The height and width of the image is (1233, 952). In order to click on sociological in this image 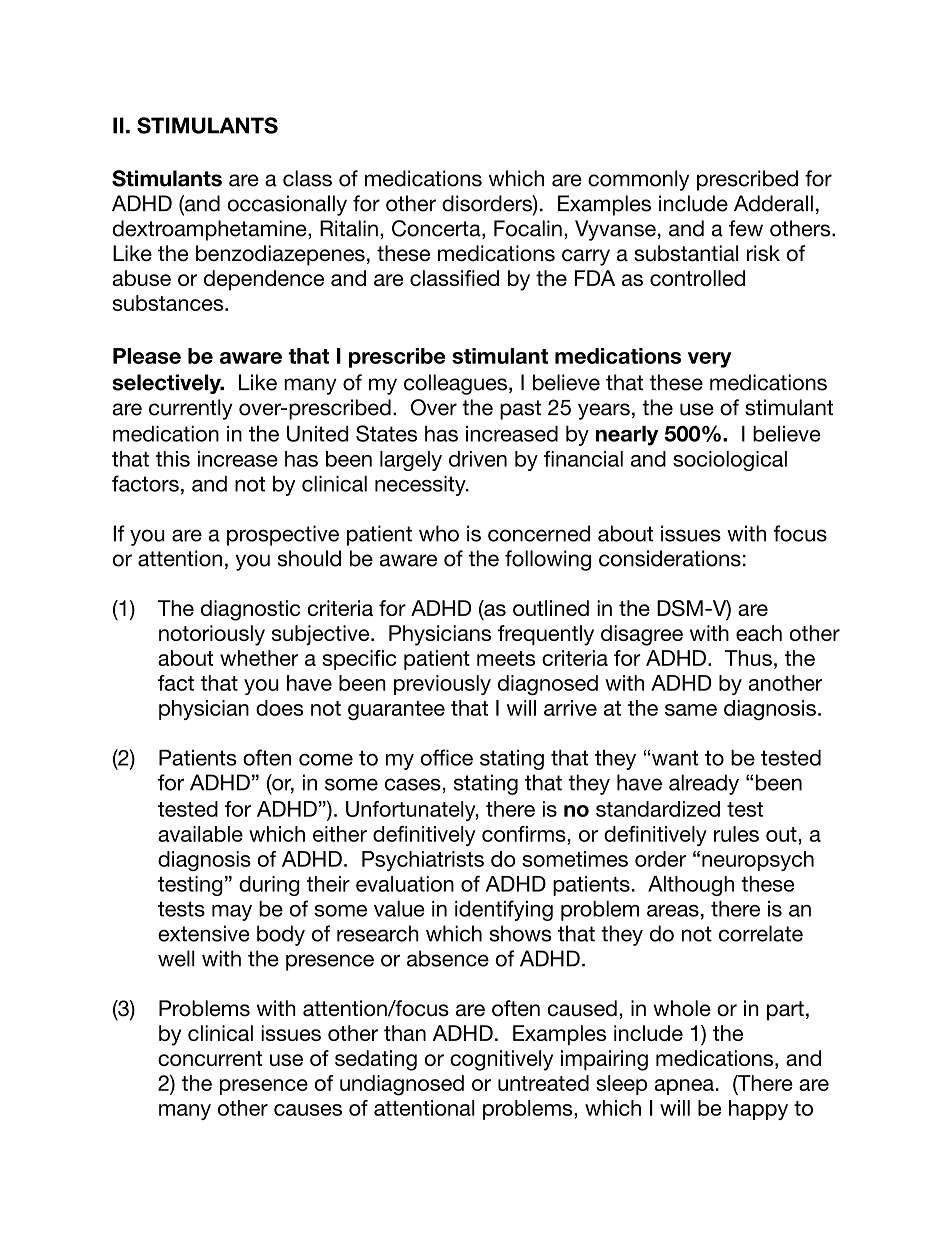, I will do `click(730, 461)`.
